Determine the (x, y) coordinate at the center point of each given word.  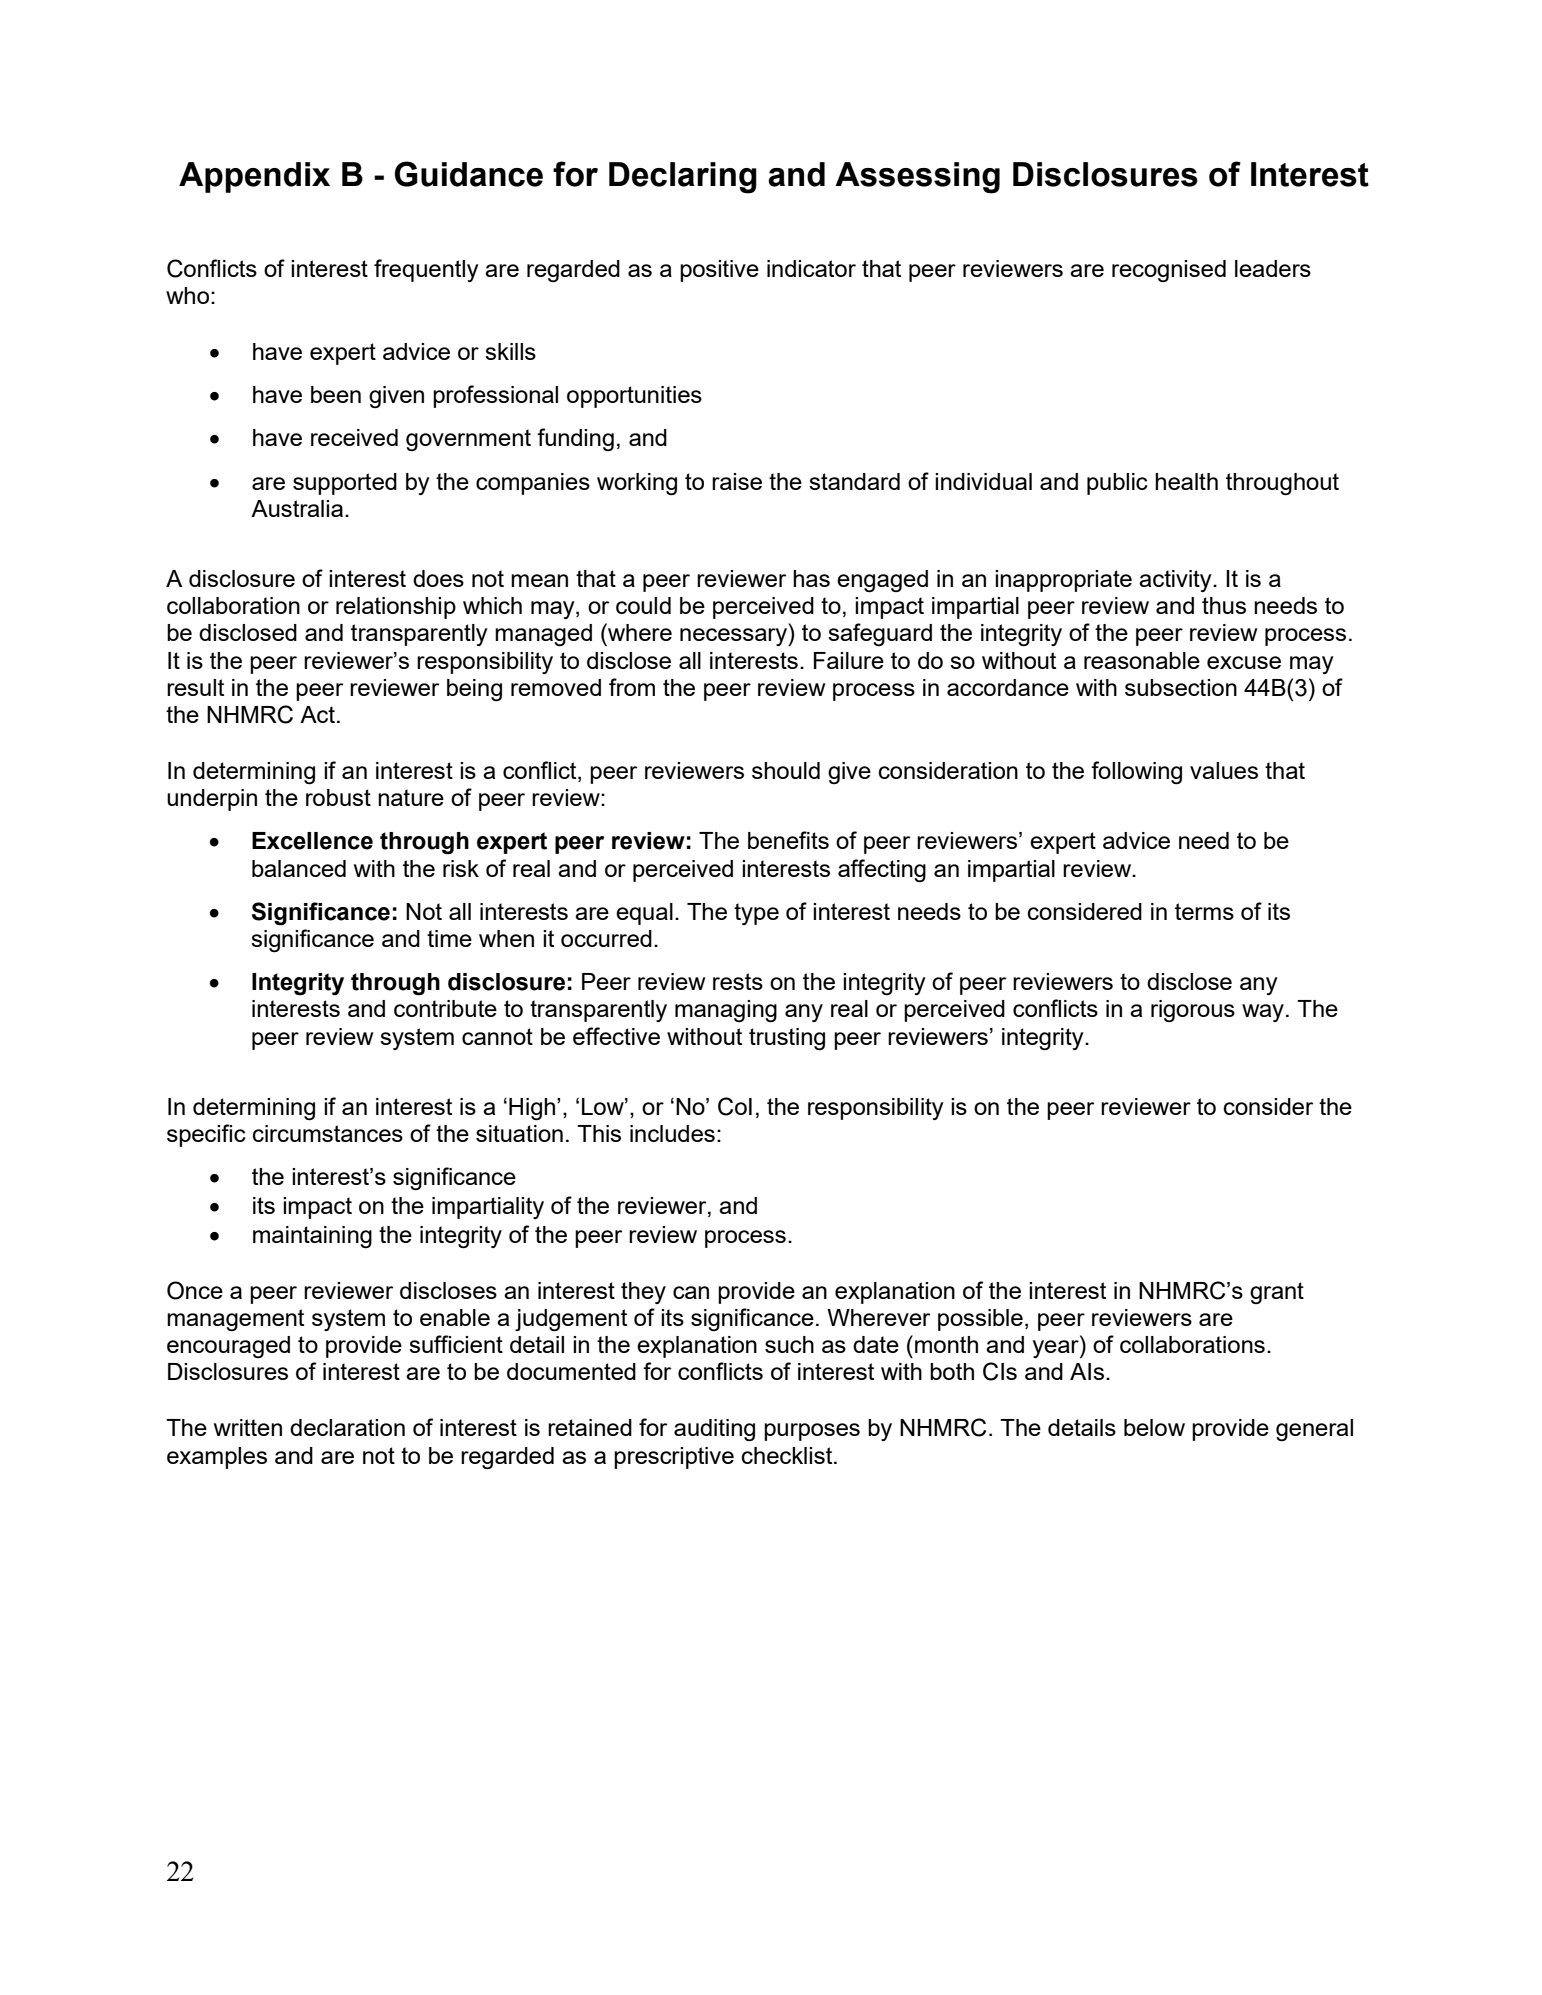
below (1154, 1427)
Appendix (254, 177)
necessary (735, 637)
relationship (396, 608)
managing (726, 1011)
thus (1224, 605)
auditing (714, 1430)
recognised (1169, 271)
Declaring (683, 178)
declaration (347, 1427)
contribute (445, 1008)
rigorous (1193, 1011)
